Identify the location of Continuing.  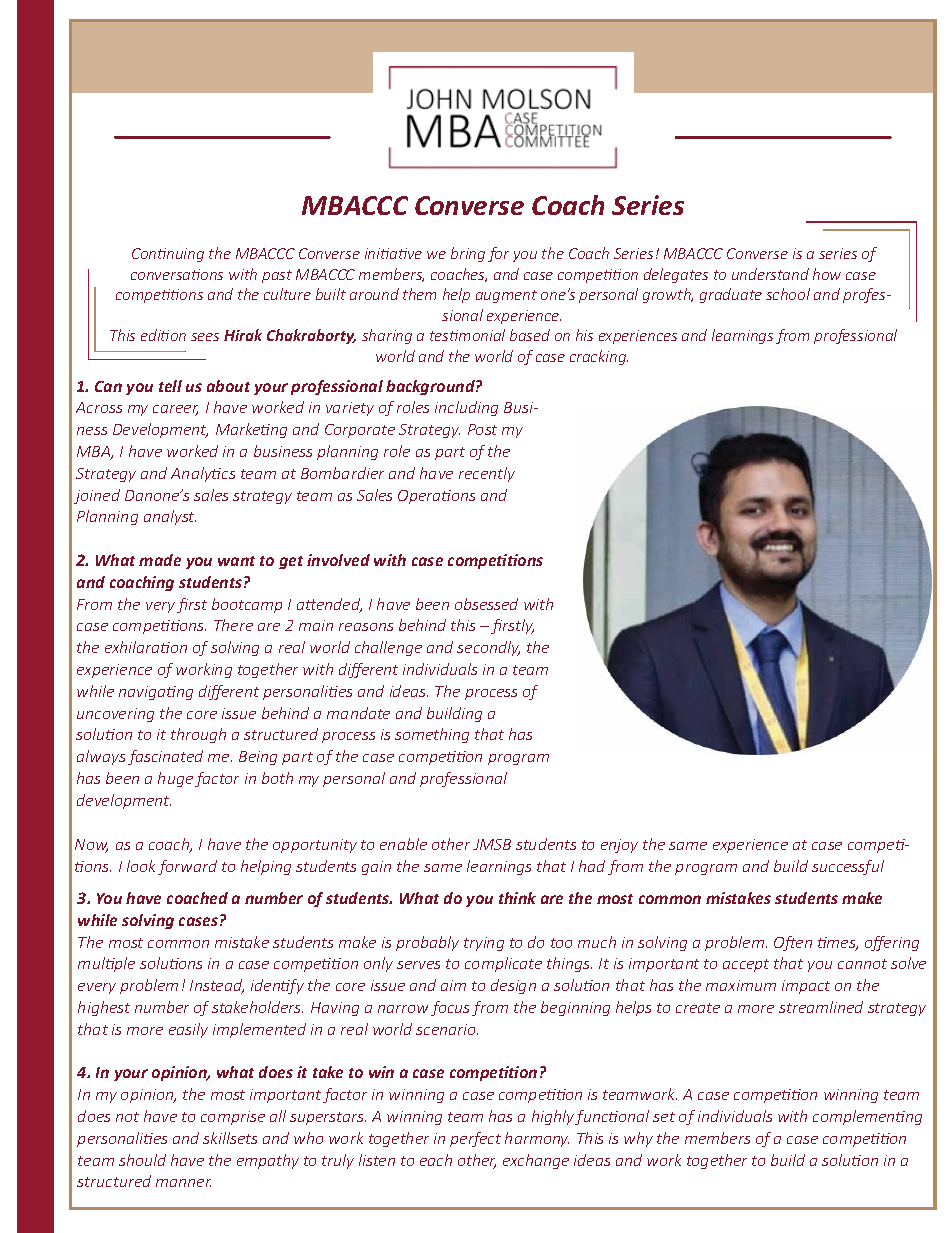
(168, 255).
